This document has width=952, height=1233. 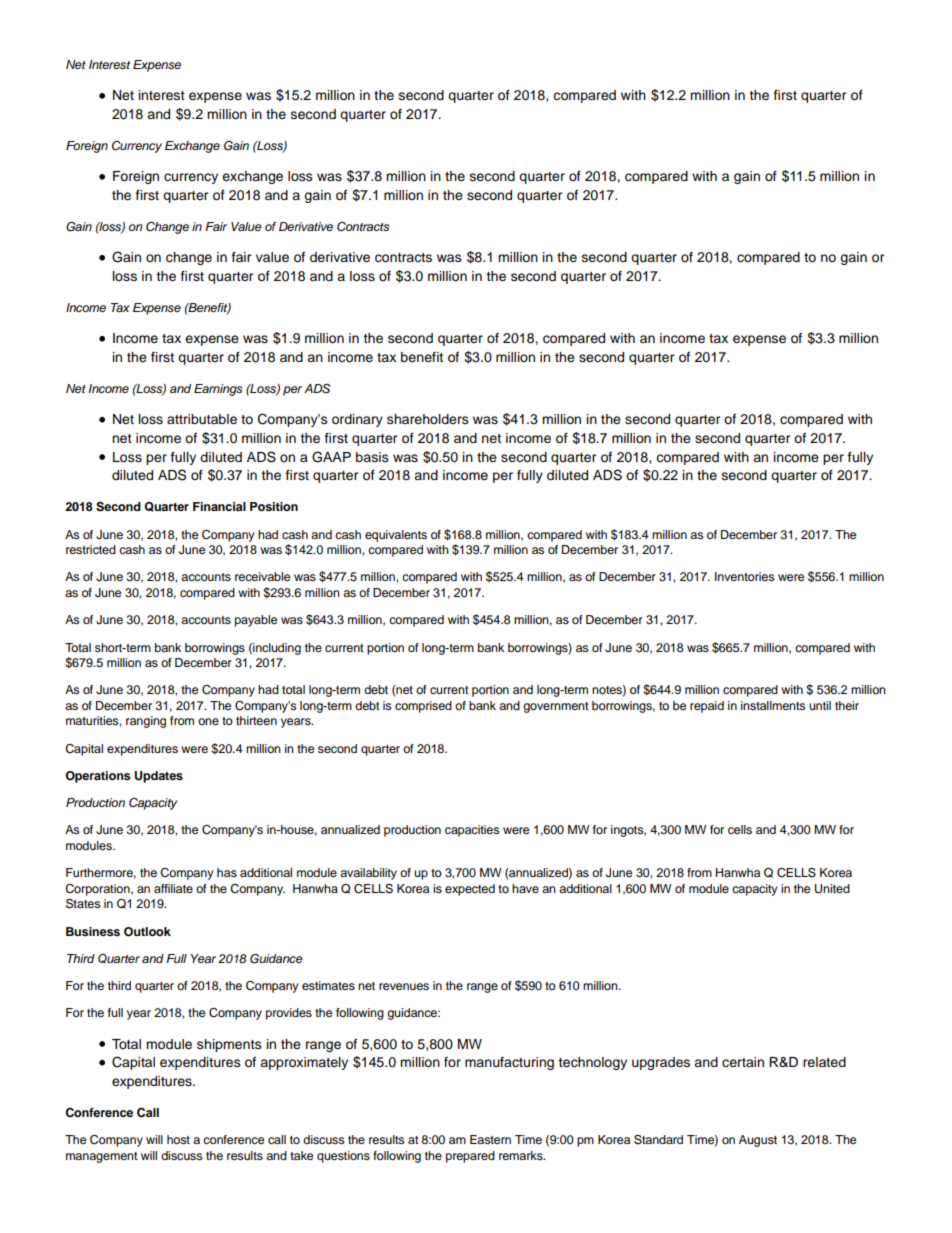 What do you see at coordinates (832, 889) in the document?
I see `United` at bounding box center [832, 889].
